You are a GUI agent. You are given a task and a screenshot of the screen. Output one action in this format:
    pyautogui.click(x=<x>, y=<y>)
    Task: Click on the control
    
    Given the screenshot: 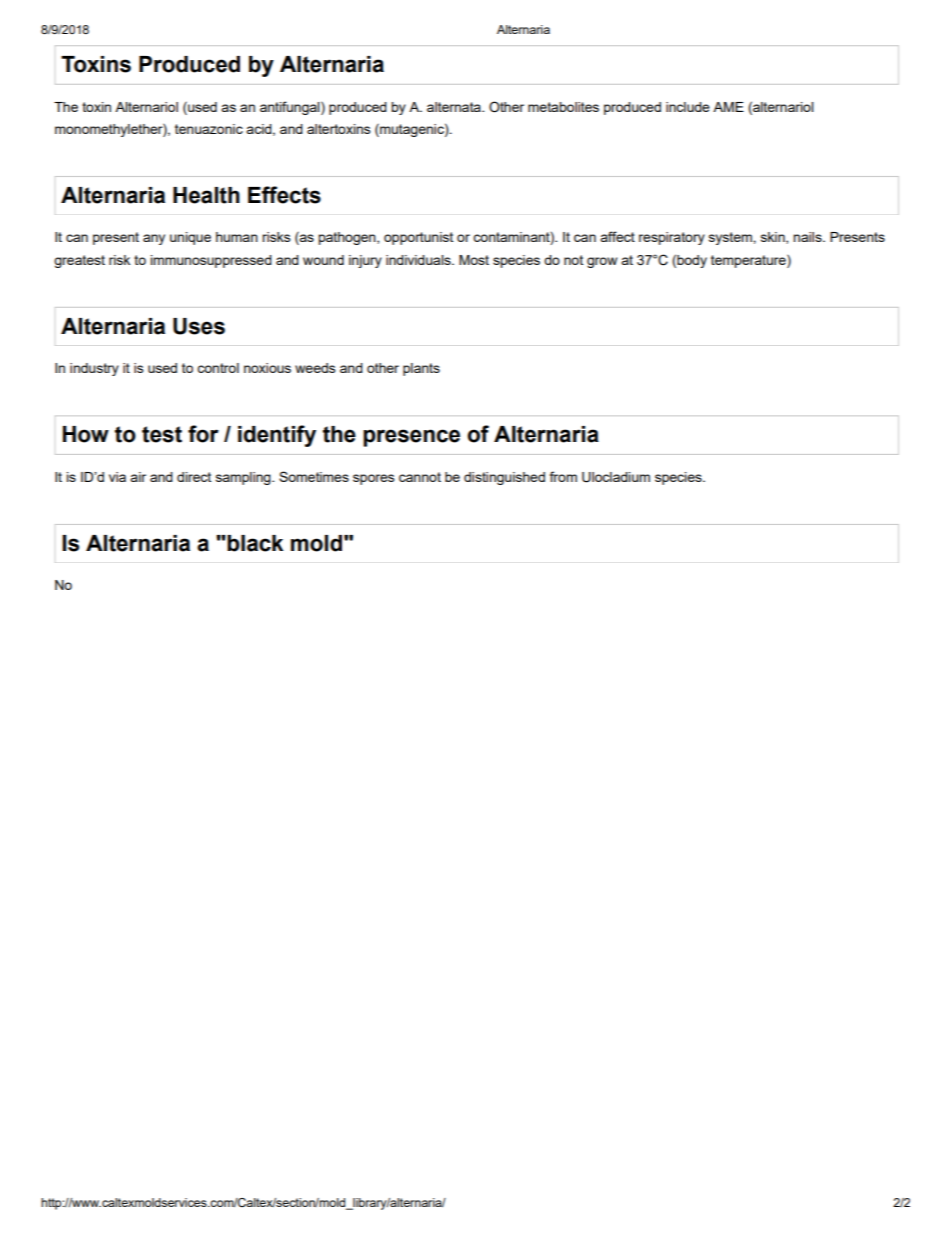 What is the action you would take?
    pyautogui.click(x=218, y=368)
